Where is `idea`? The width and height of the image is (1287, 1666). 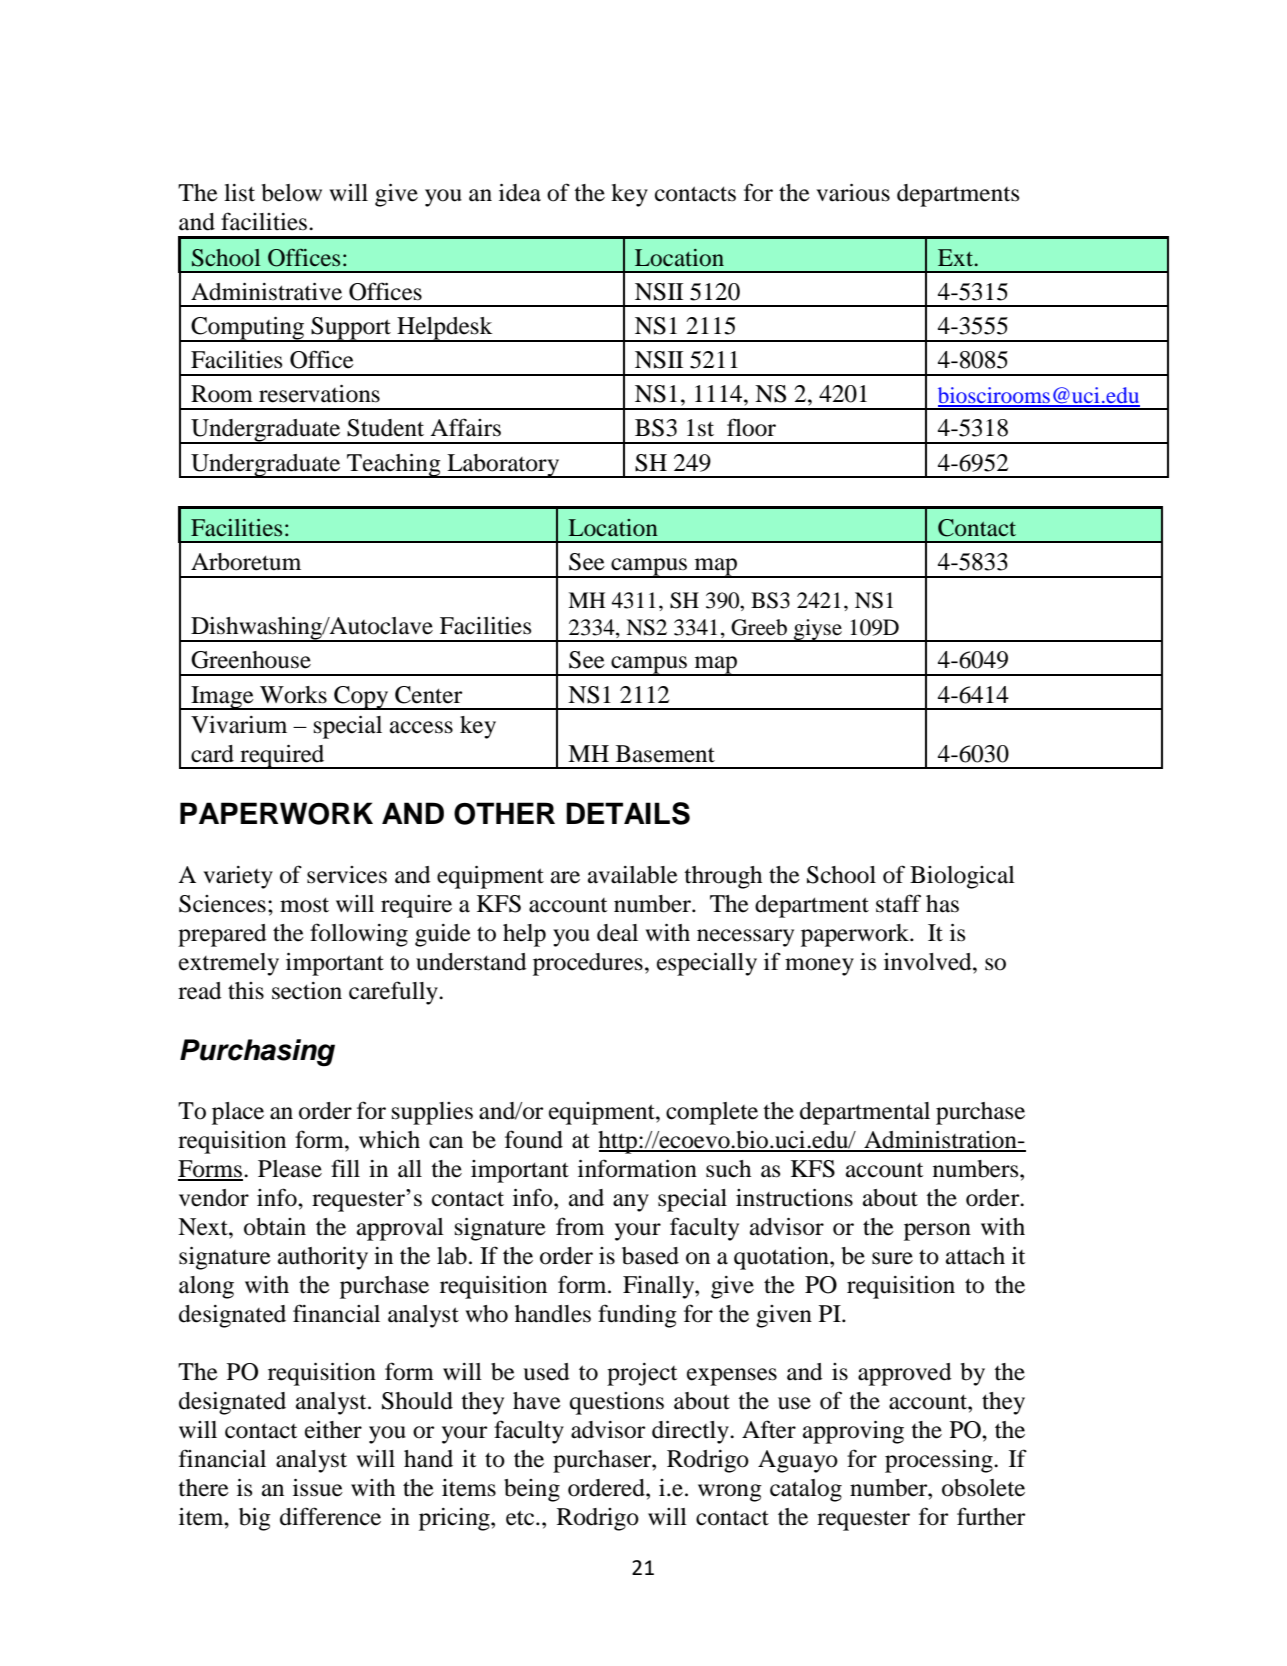 idea is located at coordinates (520, 193).
